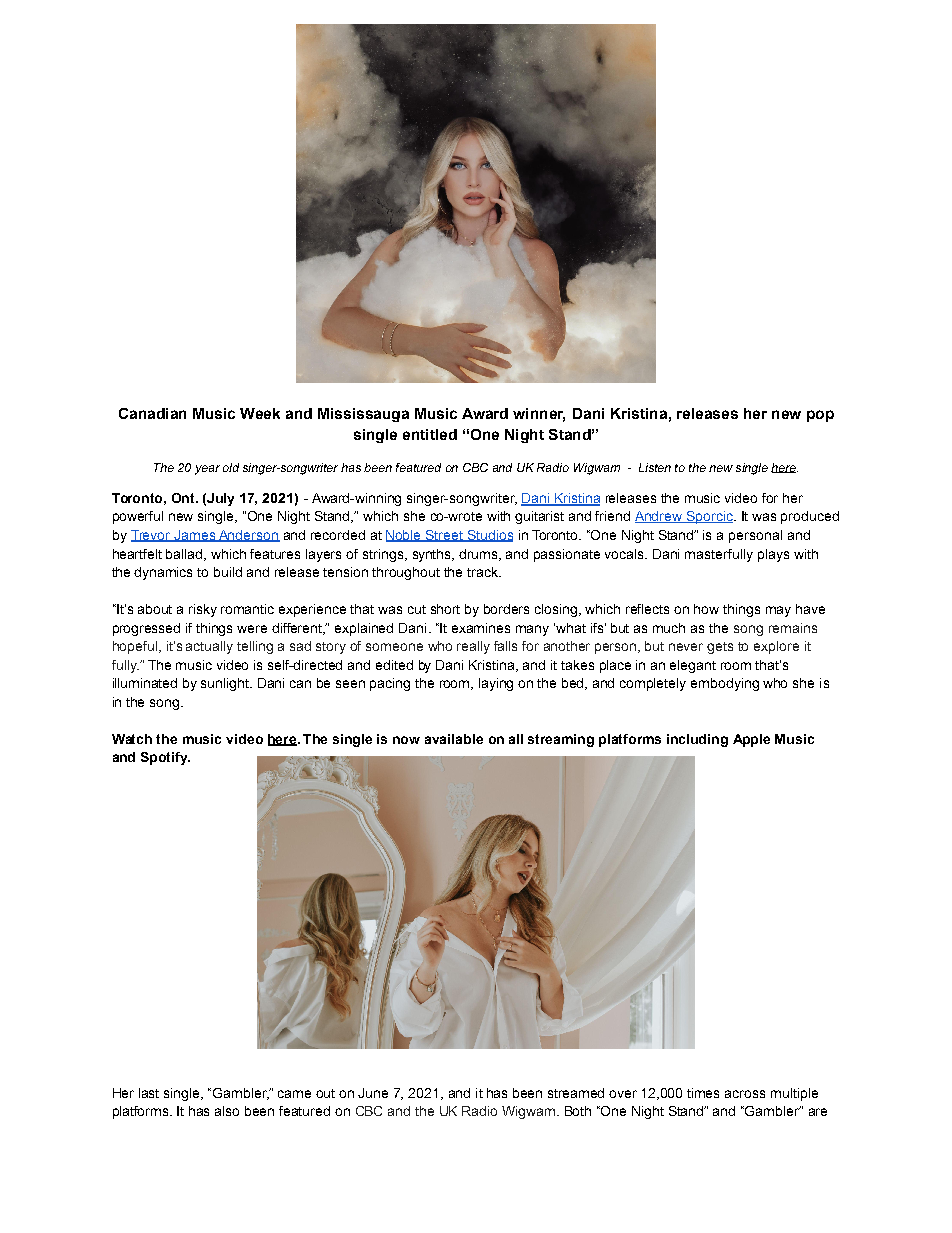 This screenshot has height=1233, width=952. What do you see at coordinates (203, 610) in the screenshot?
I see `risky` at bounding box center [203, 610].
